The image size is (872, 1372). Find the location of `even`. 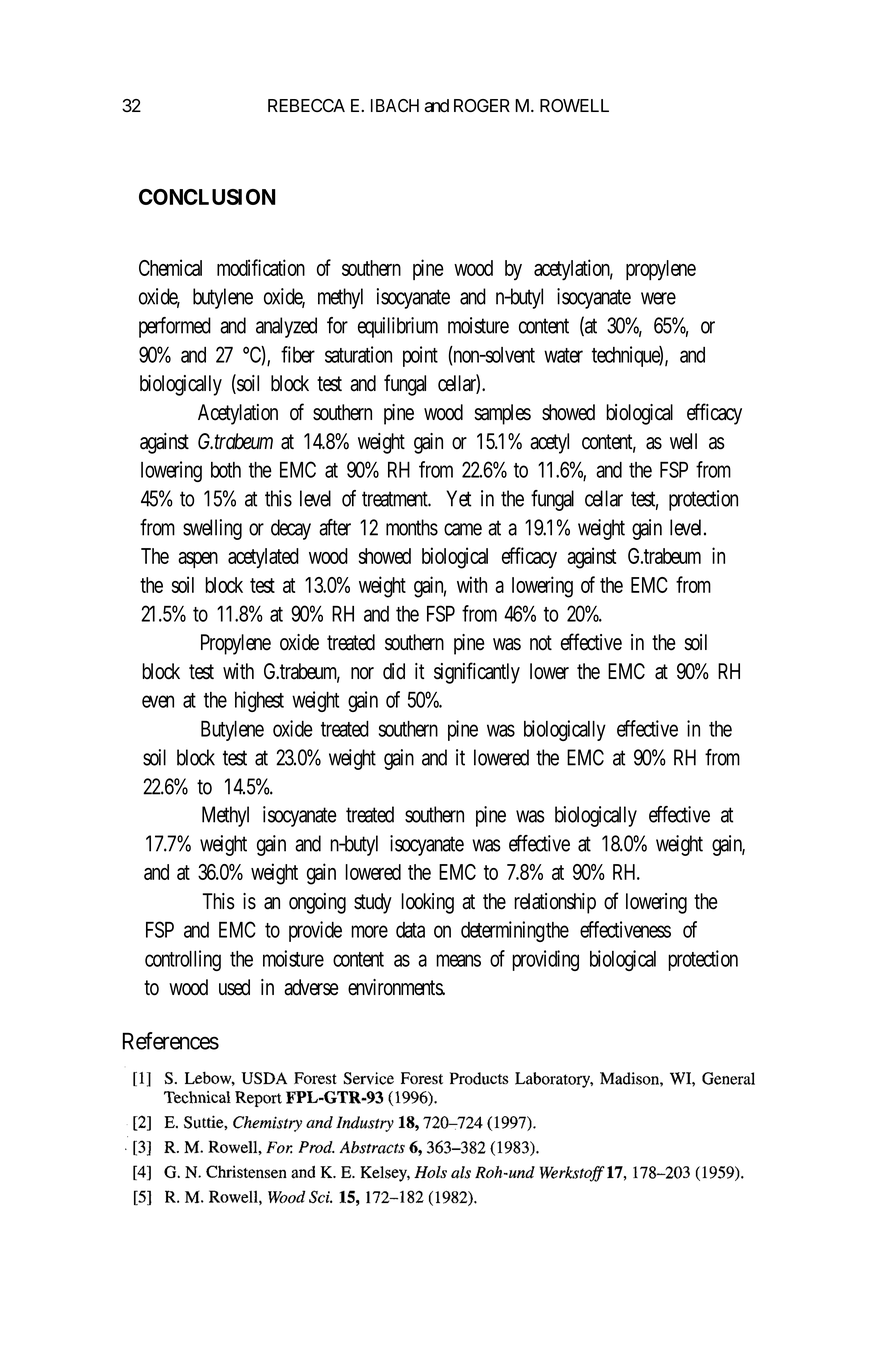

even is located at coordinates (158, 701).
